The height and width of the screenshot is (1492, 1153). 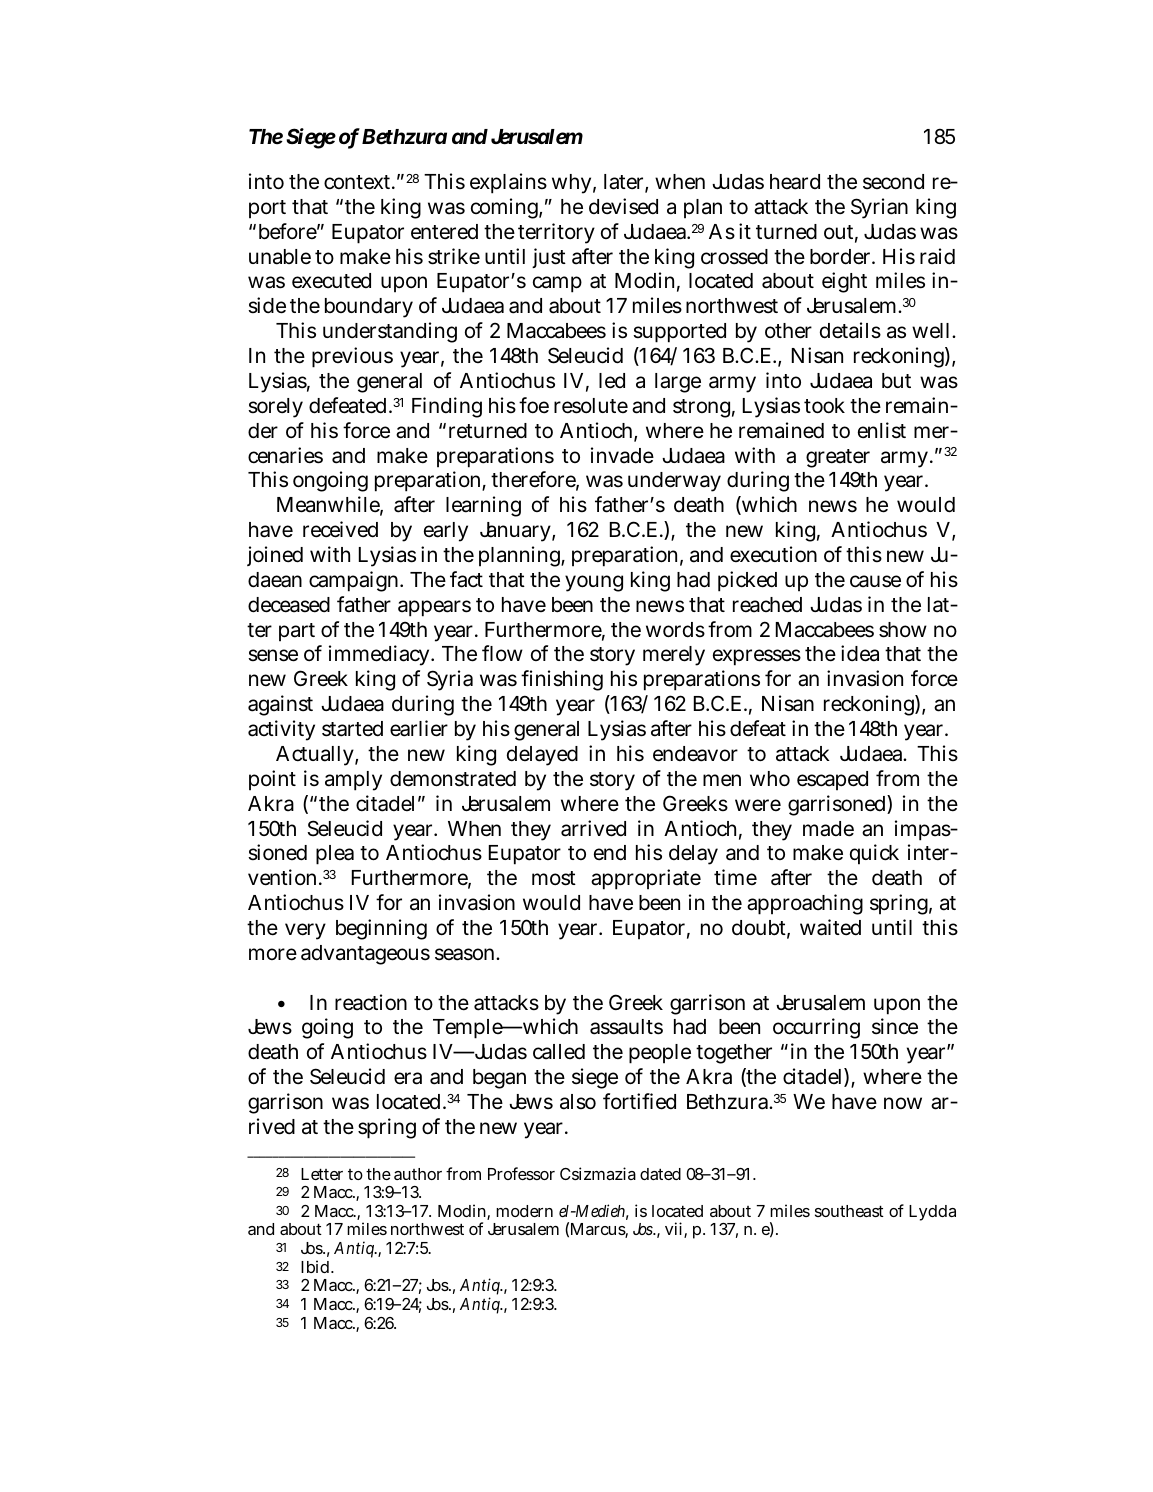 I want to click on southeast, so click(x=849, y=1211).
